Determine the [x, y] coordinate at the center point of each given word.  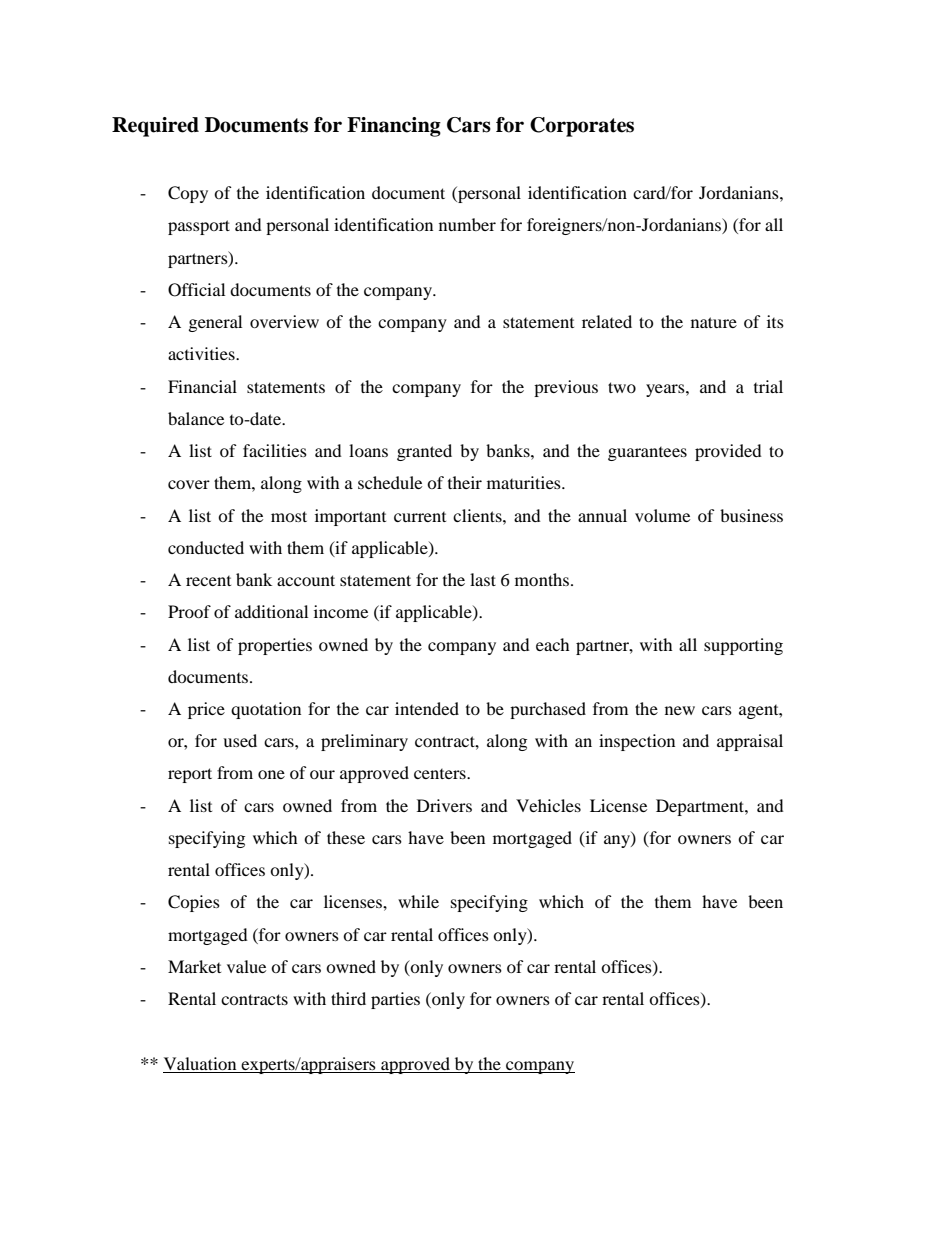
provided [728, 452]
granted [424, 452]
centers [441, 774]
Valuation [200, 1063]
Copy [188, 194]
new [680, 710]
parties [395, 1000]
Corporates [582, 127]
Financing [394, 127]
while [418, 901]
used [240, 740]
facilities [275, 450]
